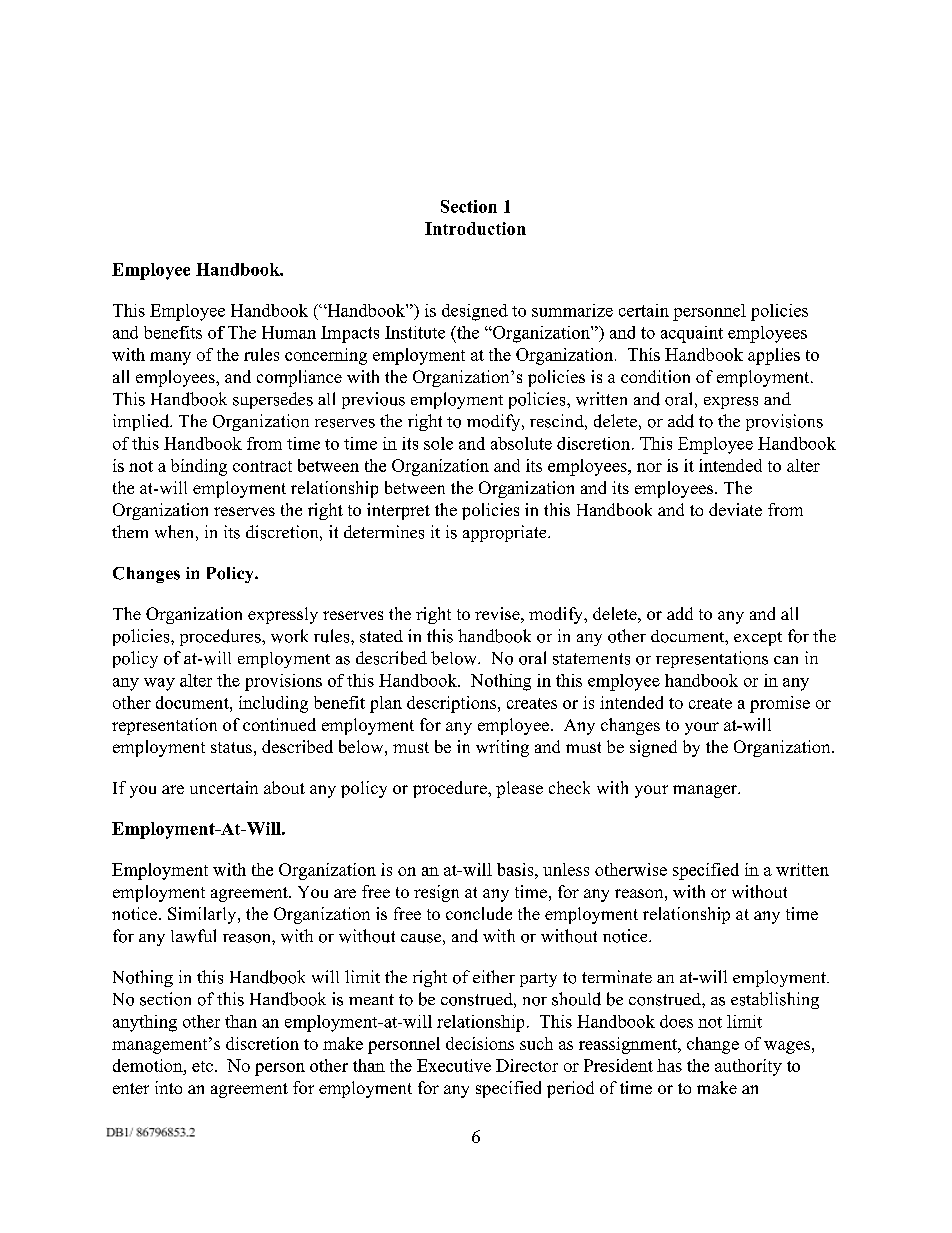  What do you see at coordinates (735, 509) in the screenshot?
I see `deviate` at bounding box center [735, 509].
